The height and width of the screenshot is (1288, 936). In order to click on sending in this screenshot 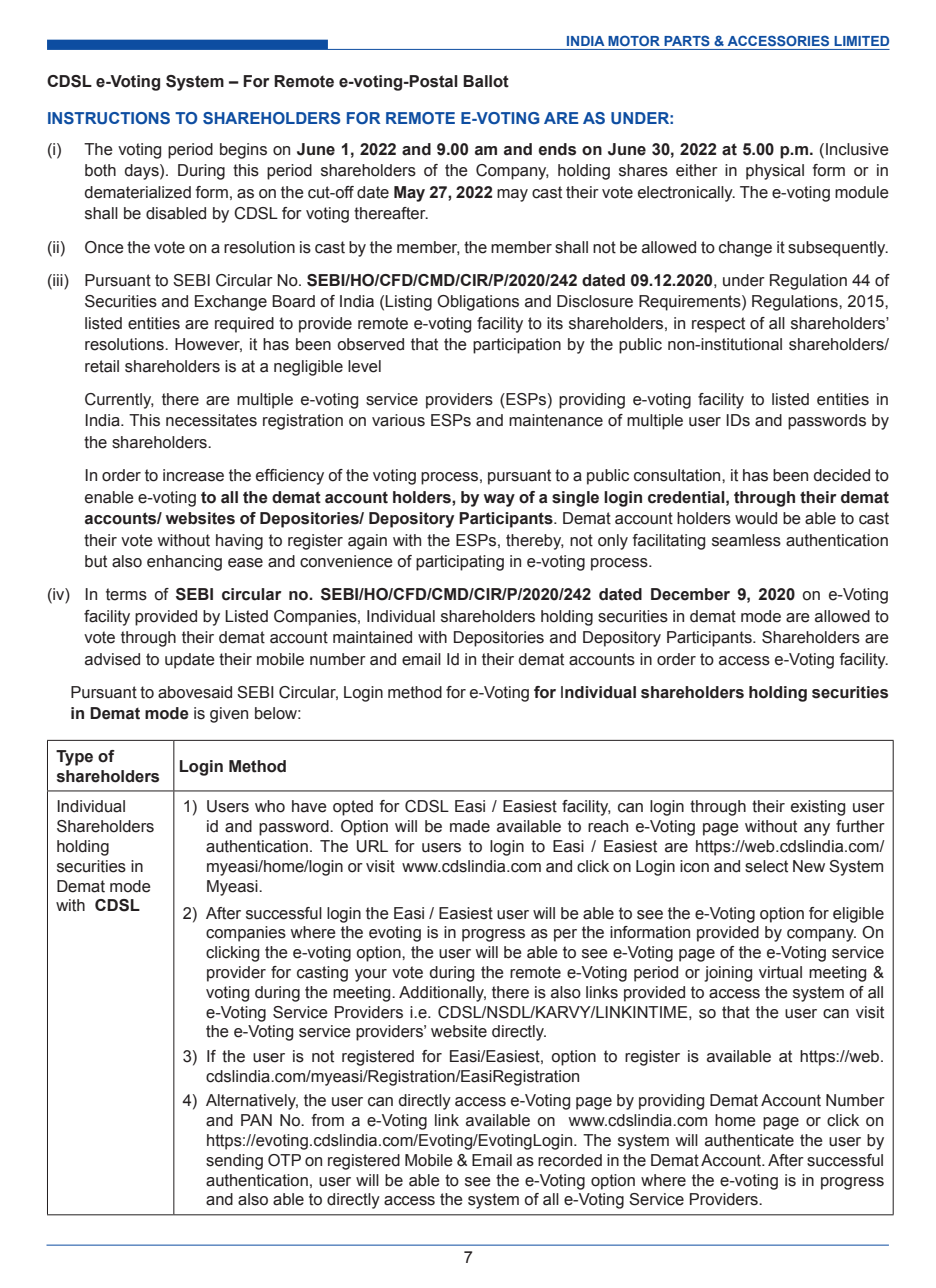, I will do `click(234, 1162)`.
